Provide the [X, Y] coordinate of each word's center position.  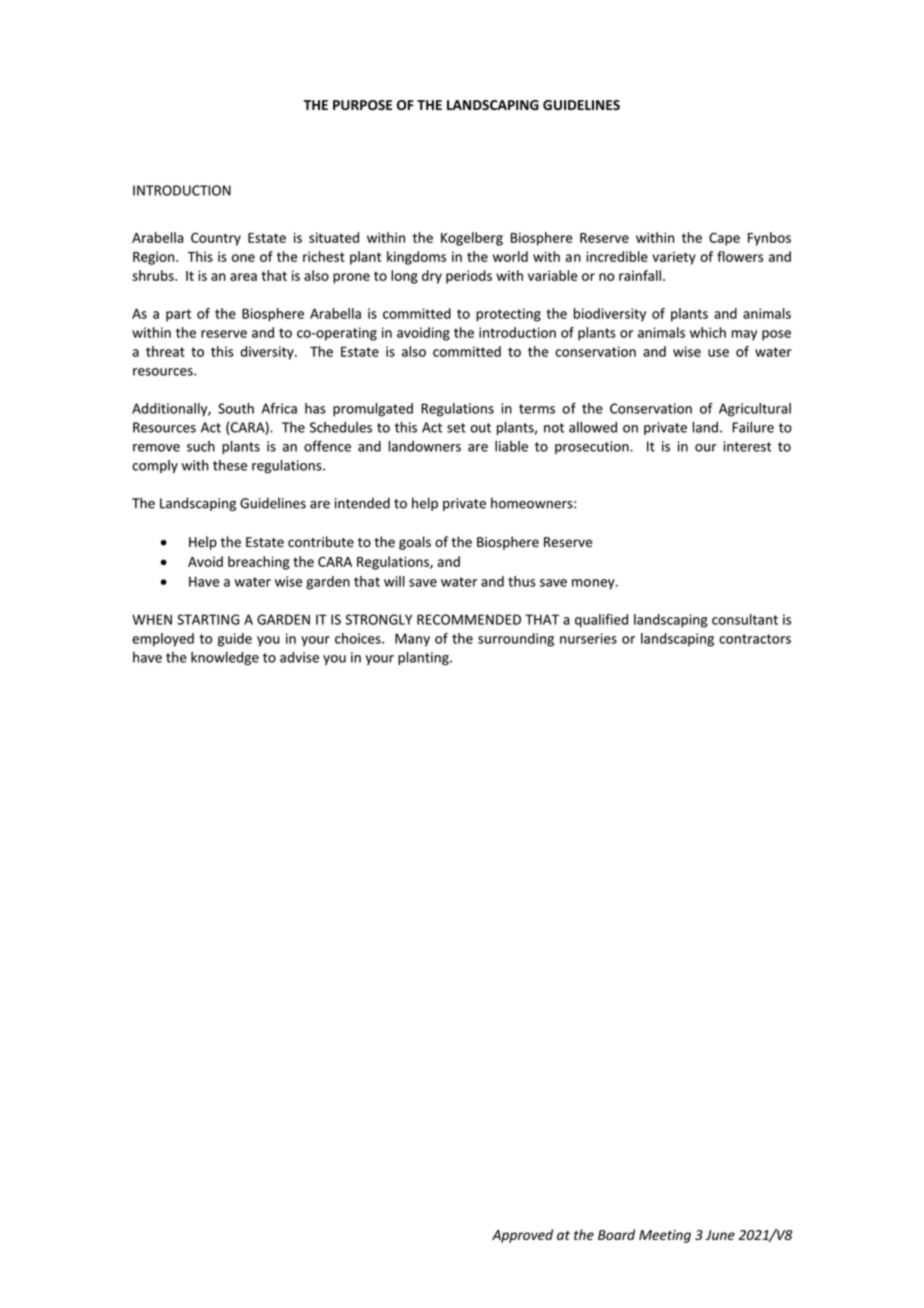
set [456, 428]
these [230, 465]
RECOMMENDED [469, 619]
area [243, 277]
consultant [745, 619]
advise [299, 657]
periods [469, 277]
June [720, 1235]
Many [412, 640]
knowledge [225, 659]
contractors [755, 639]
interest [747, 446]
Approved [522, 1236]
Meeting [665, 1236]
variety [674, 258]
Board [616, 1234]
